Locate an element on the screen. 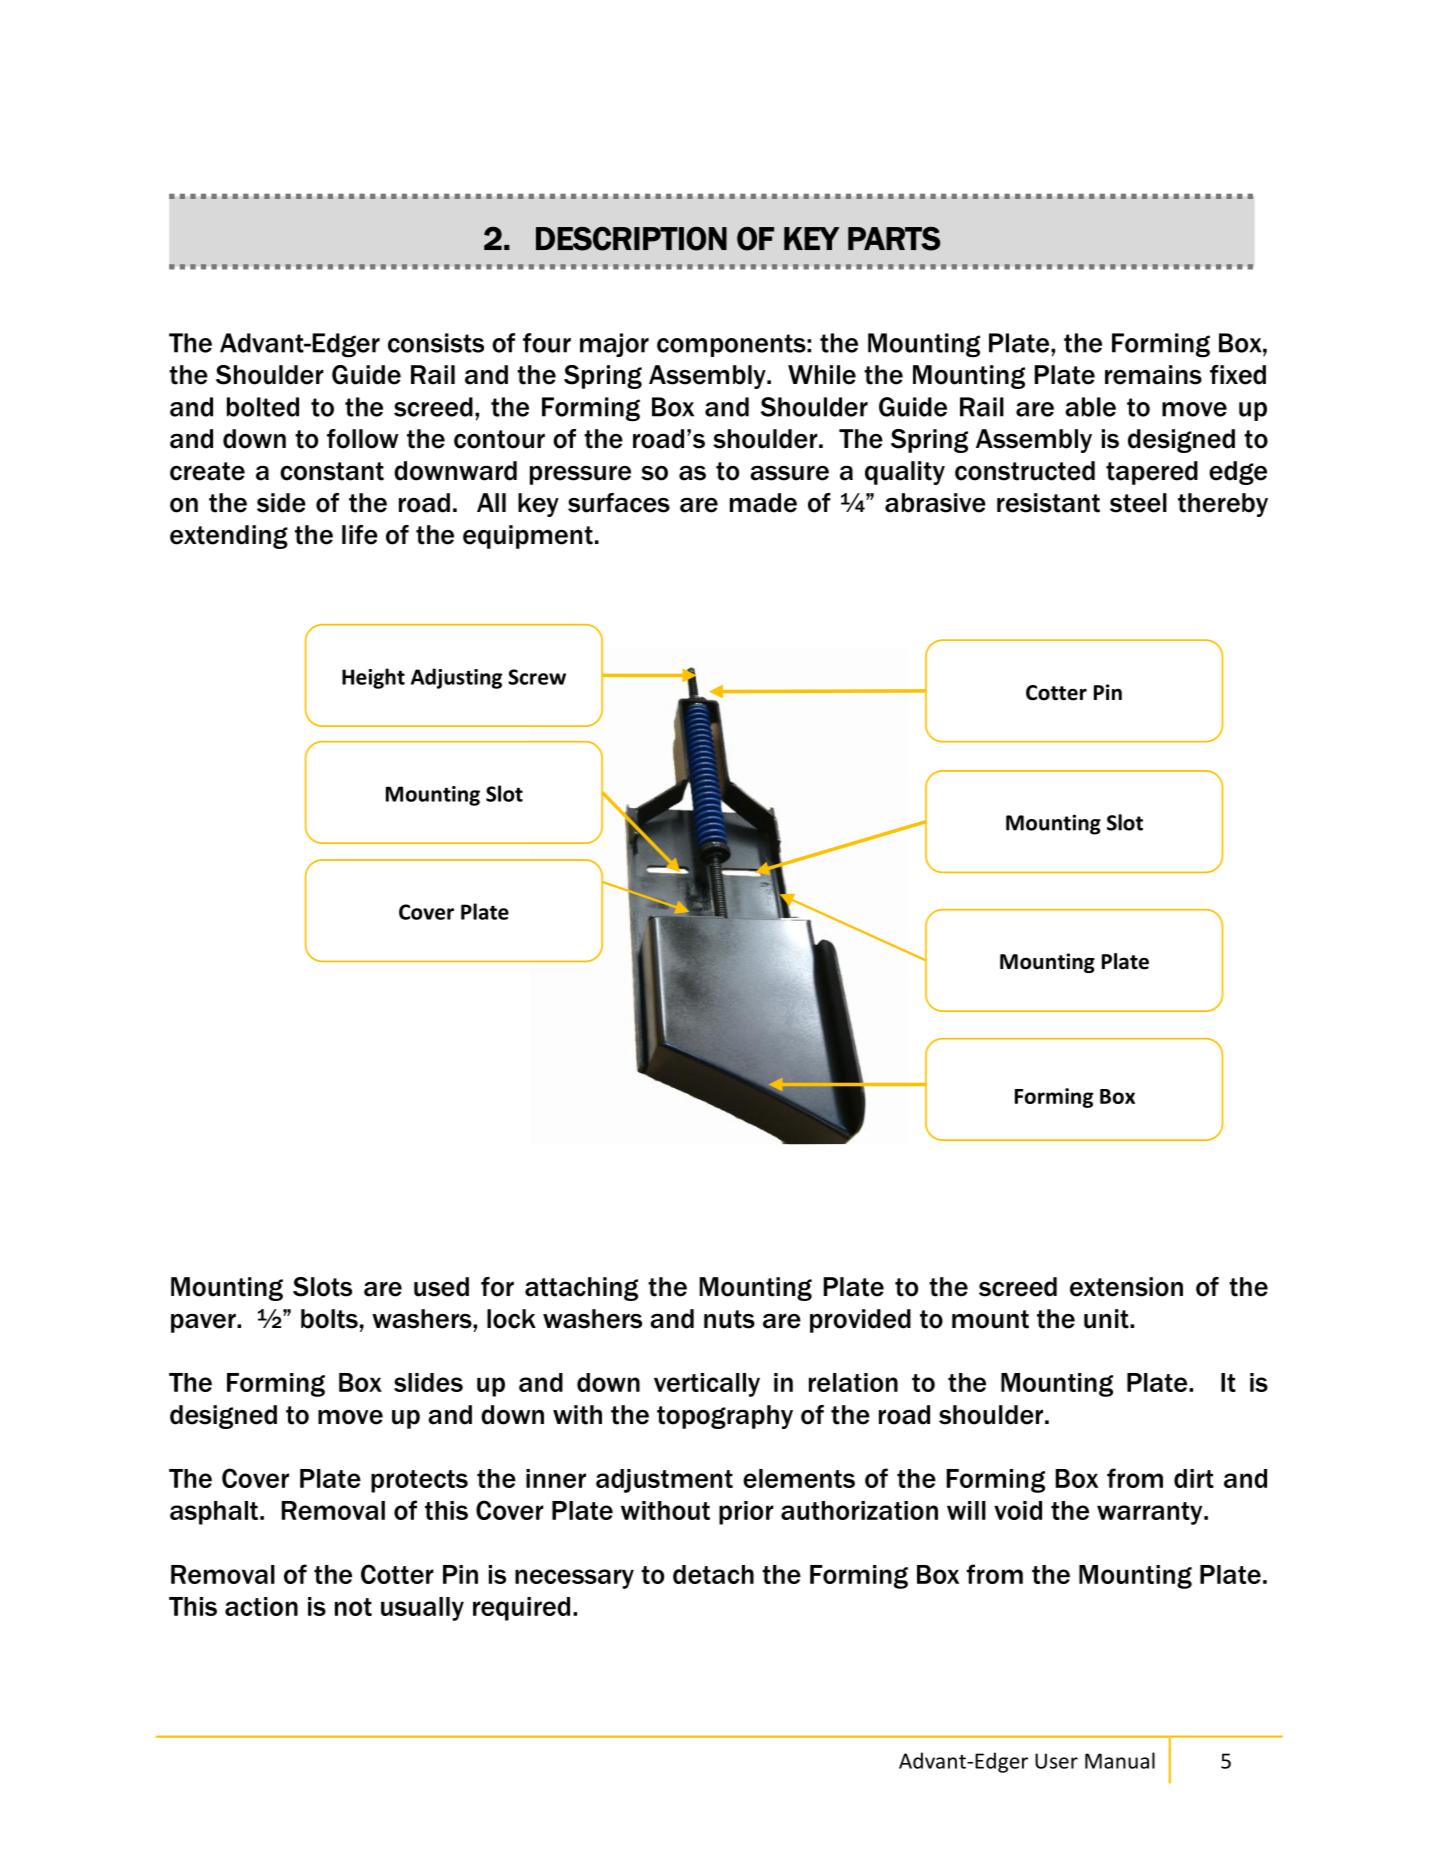 The height and width of the screenshot is (1861, 1438). DESCRIPTION is located at coordinates (631, 239).
